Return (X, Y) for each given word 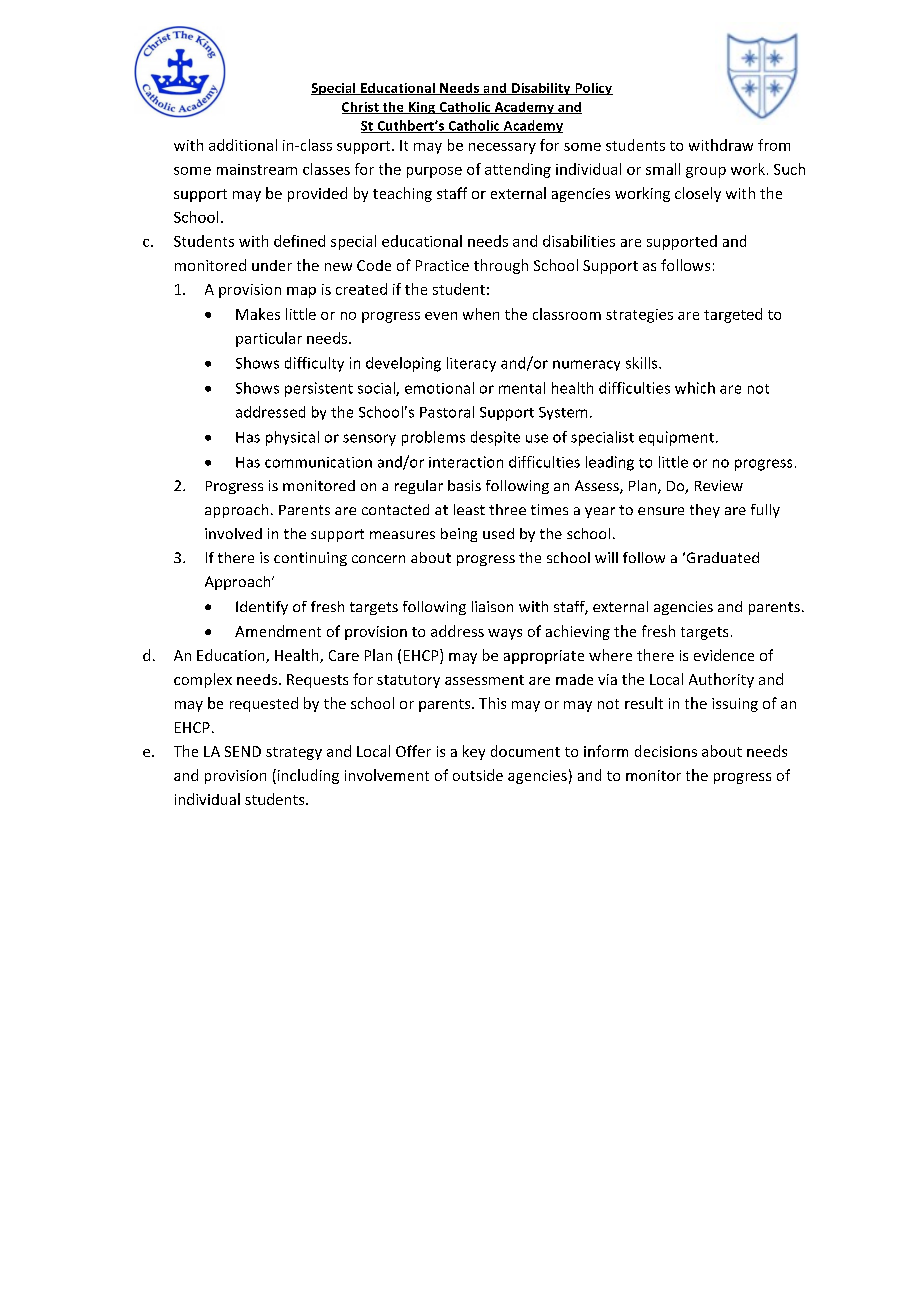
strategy (294, 753)
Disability (541, 89)
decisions (666, 751)
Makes (258, 314)
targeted (733, 315)
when (481, 314)
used (498, 533)
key (474, 752)
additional (243, 145)
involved (233, 533)
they (705, 511)
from (774, 145)
